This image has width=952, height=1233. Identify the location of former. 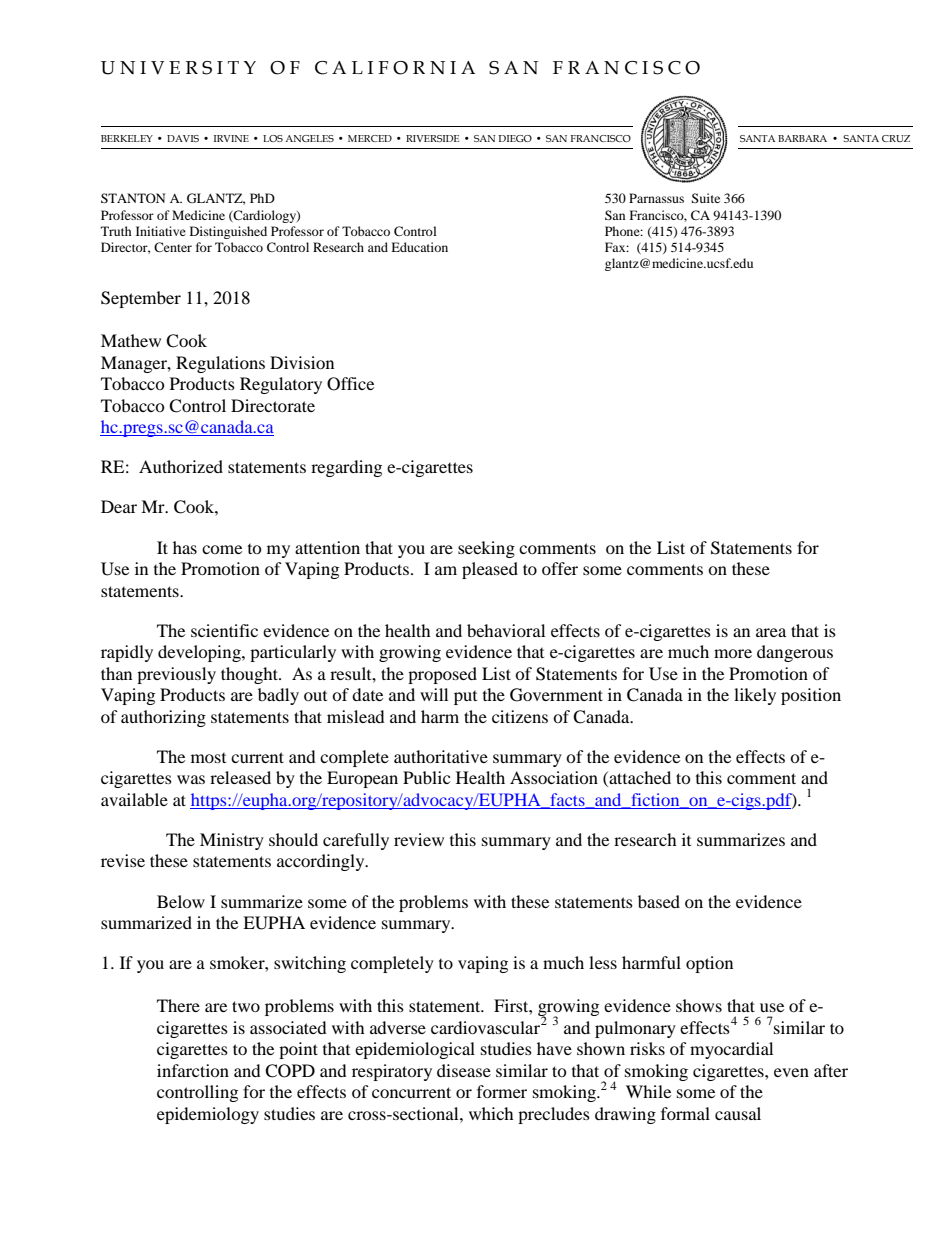
(502, 1091).
